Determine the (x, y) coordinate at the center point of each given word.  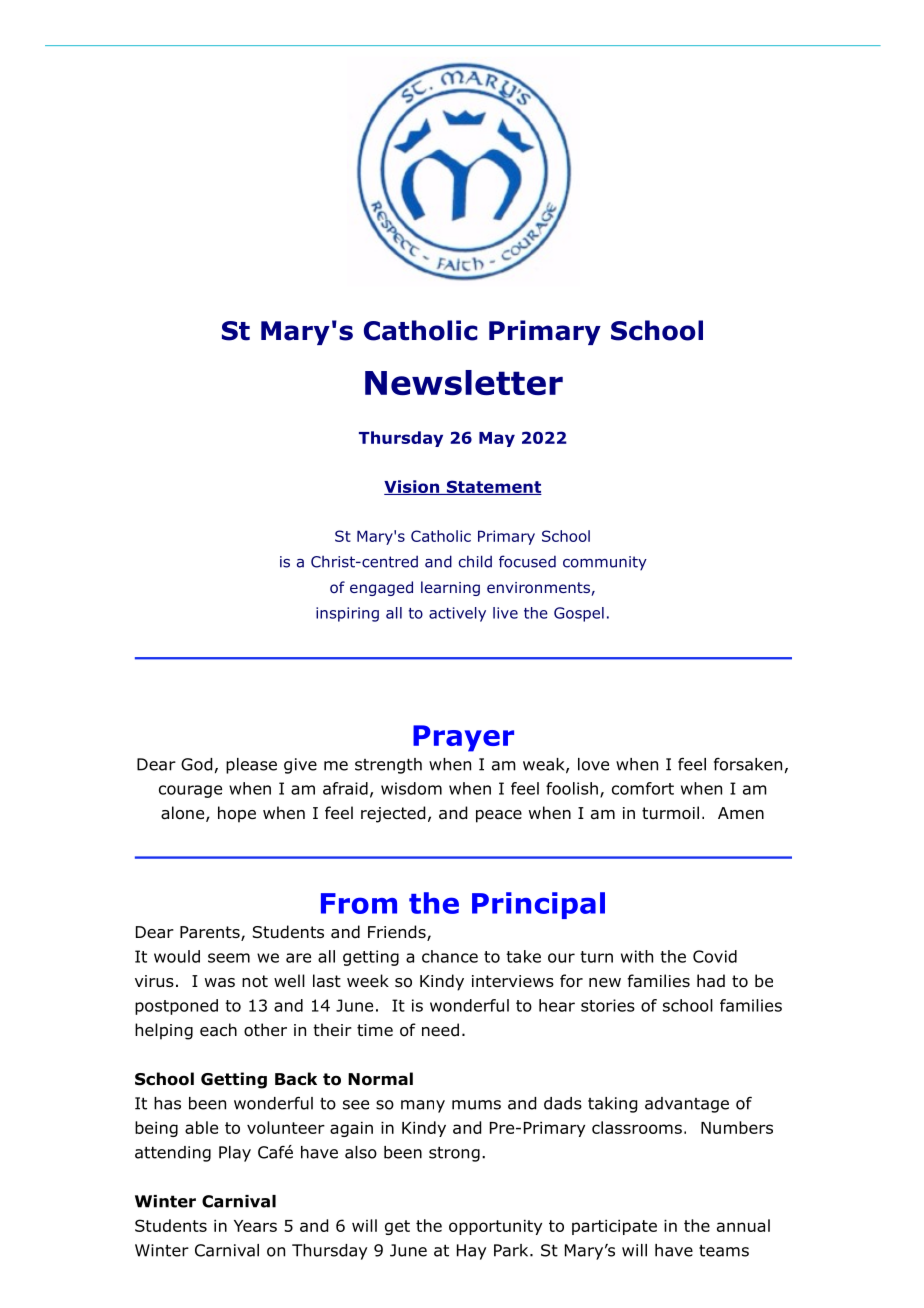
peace (499, 816)
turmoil (670, 813)
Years (255, 1226)
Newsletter (464, 383)
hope (237, 814)
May (497, 439)
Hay (471, 1252)
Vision (413, 487)
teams (724, 1250)
